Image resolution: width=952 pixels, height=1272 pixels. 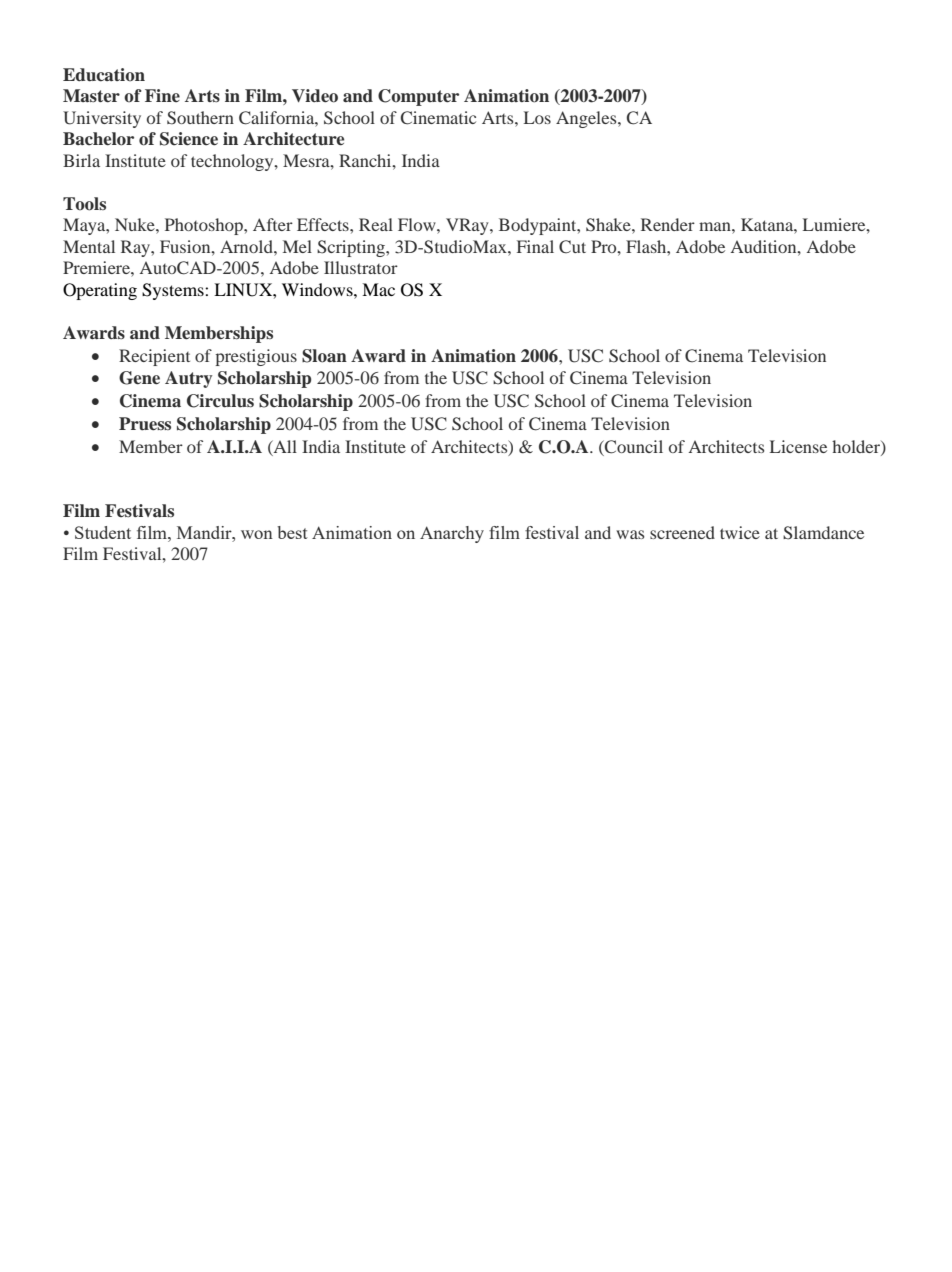 What do you see at coordinates (103, 532) in the screenshot?
I see `Student` at bounding box center [103, 532].
